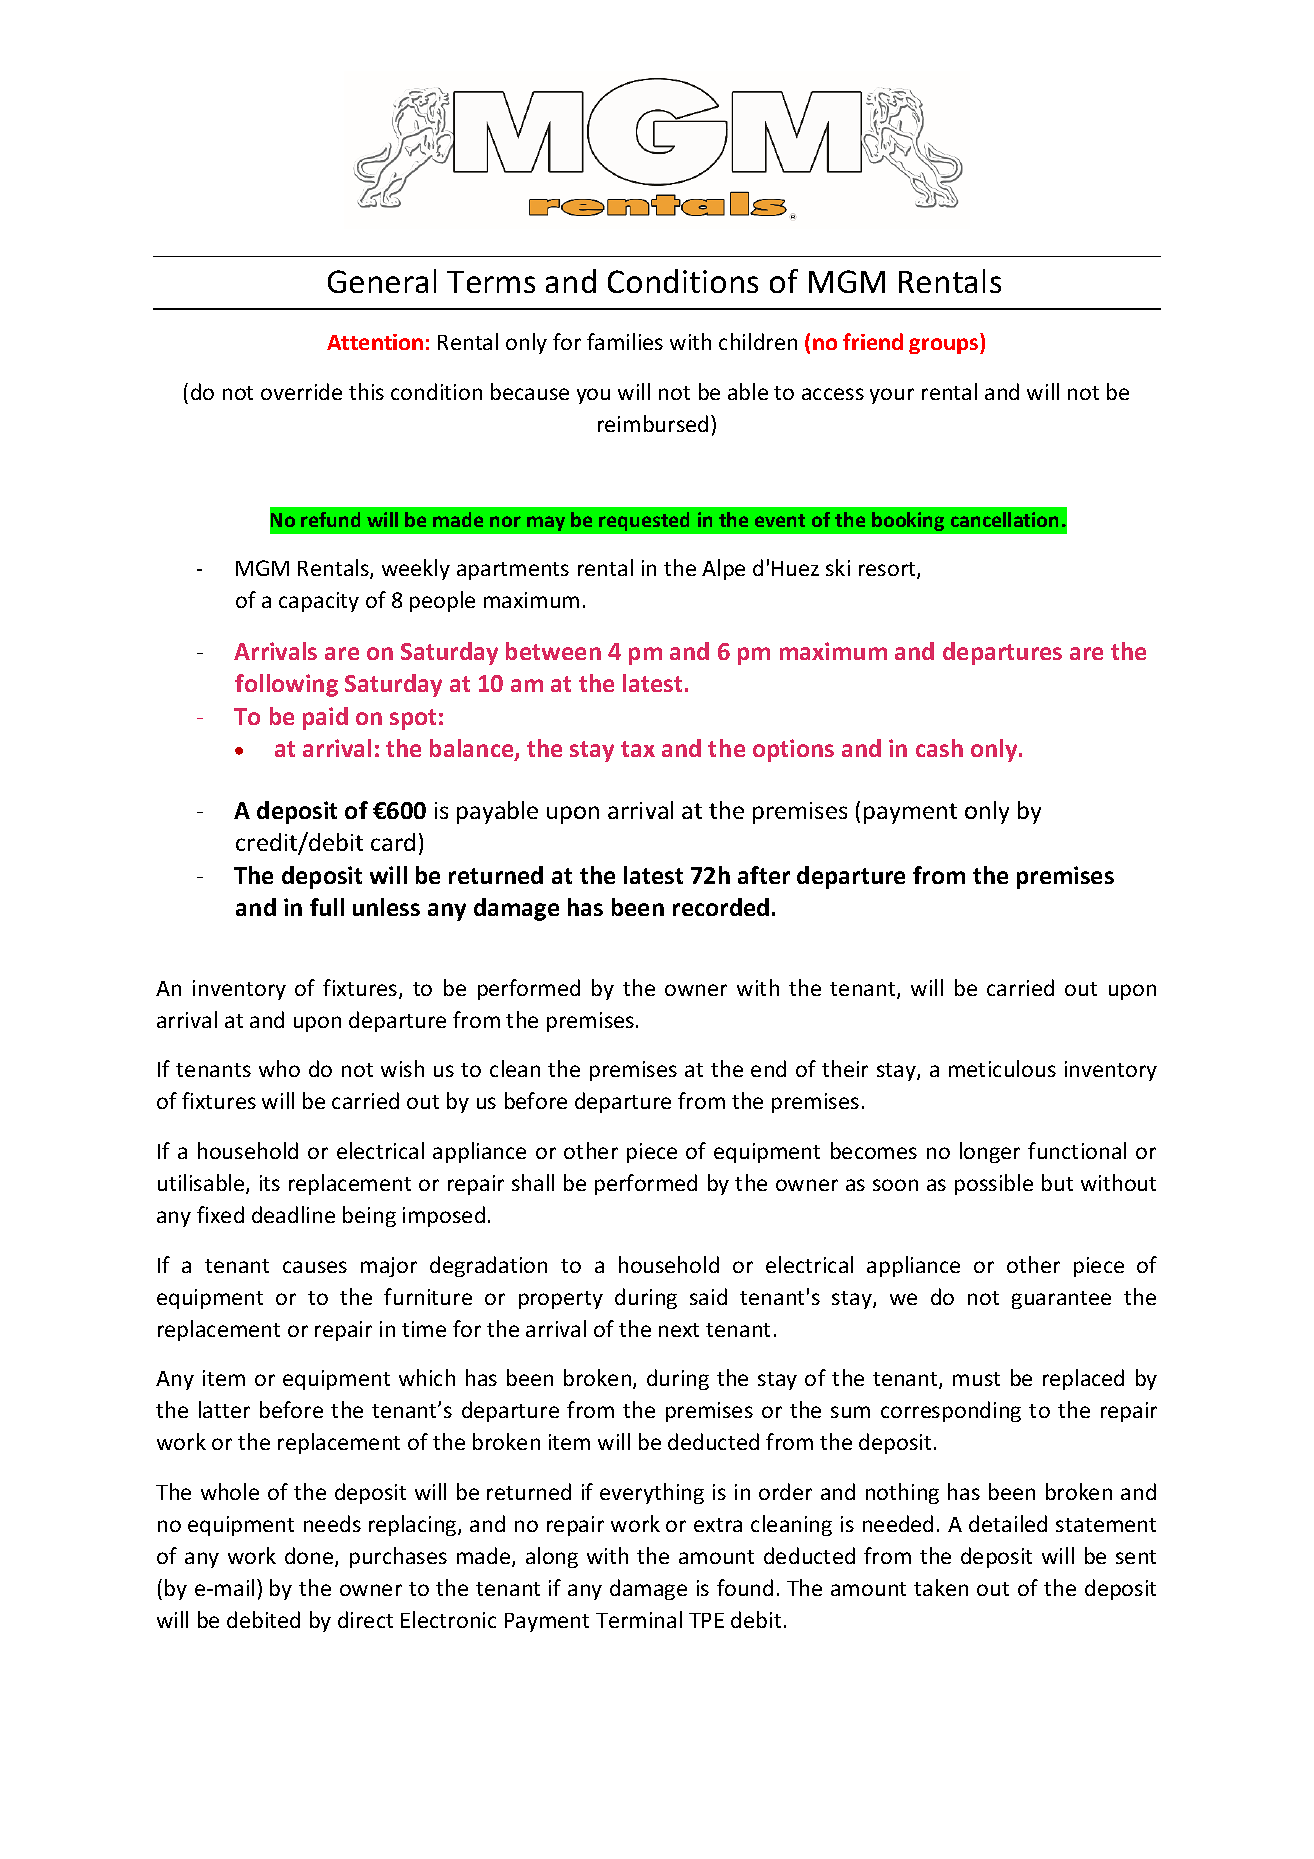  What do you see at coordinates (402, 1068) in the image?
I see `wish` at bounding box center [402, 1068].
